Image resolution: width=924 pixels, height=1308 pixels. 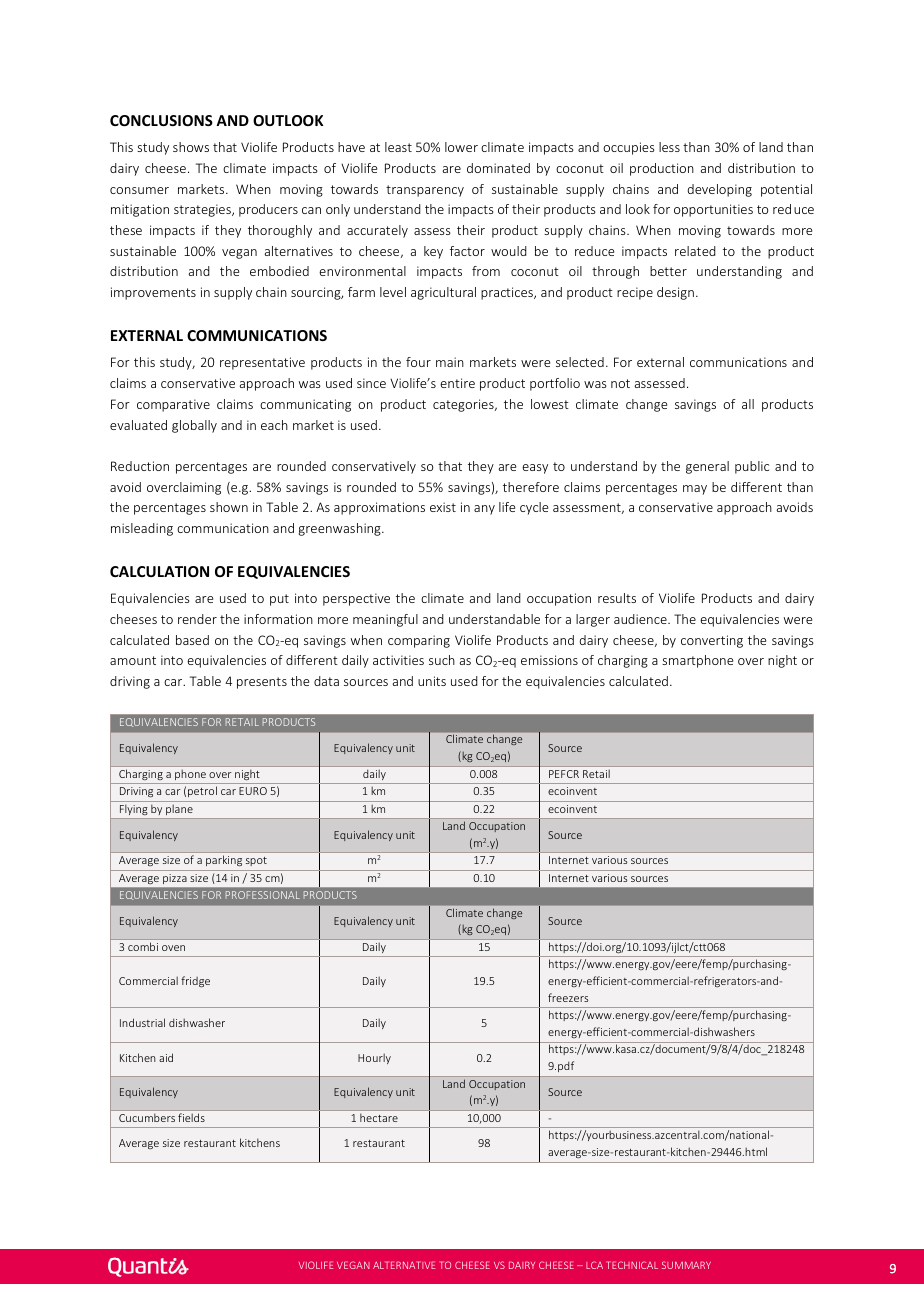 What do you see at coordinates (712, 641) in the screenshot?
I see `converting` at bounding box center [712, 641].
